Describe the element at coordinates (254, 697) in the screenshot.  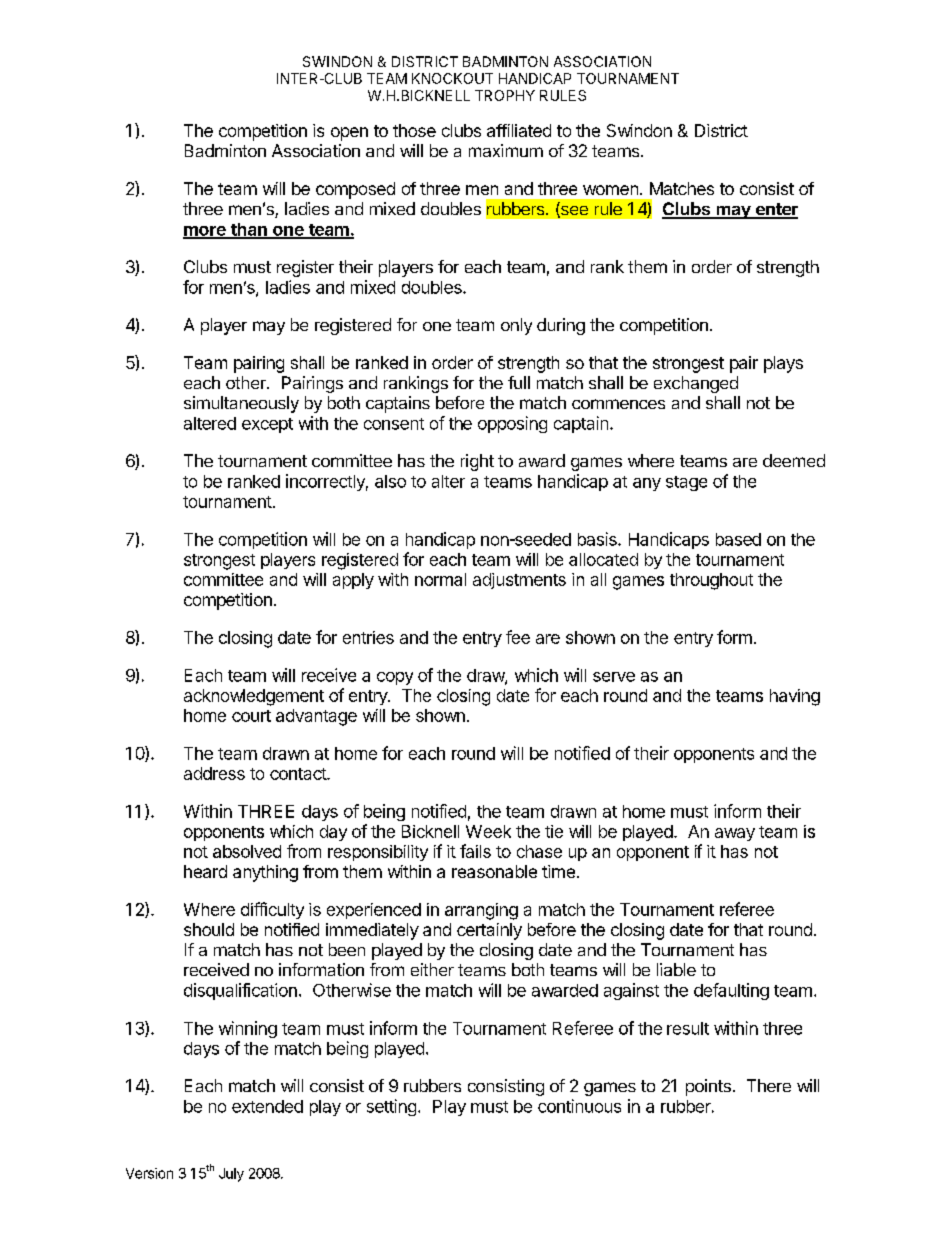
I see `acknowledgement` at that location.
